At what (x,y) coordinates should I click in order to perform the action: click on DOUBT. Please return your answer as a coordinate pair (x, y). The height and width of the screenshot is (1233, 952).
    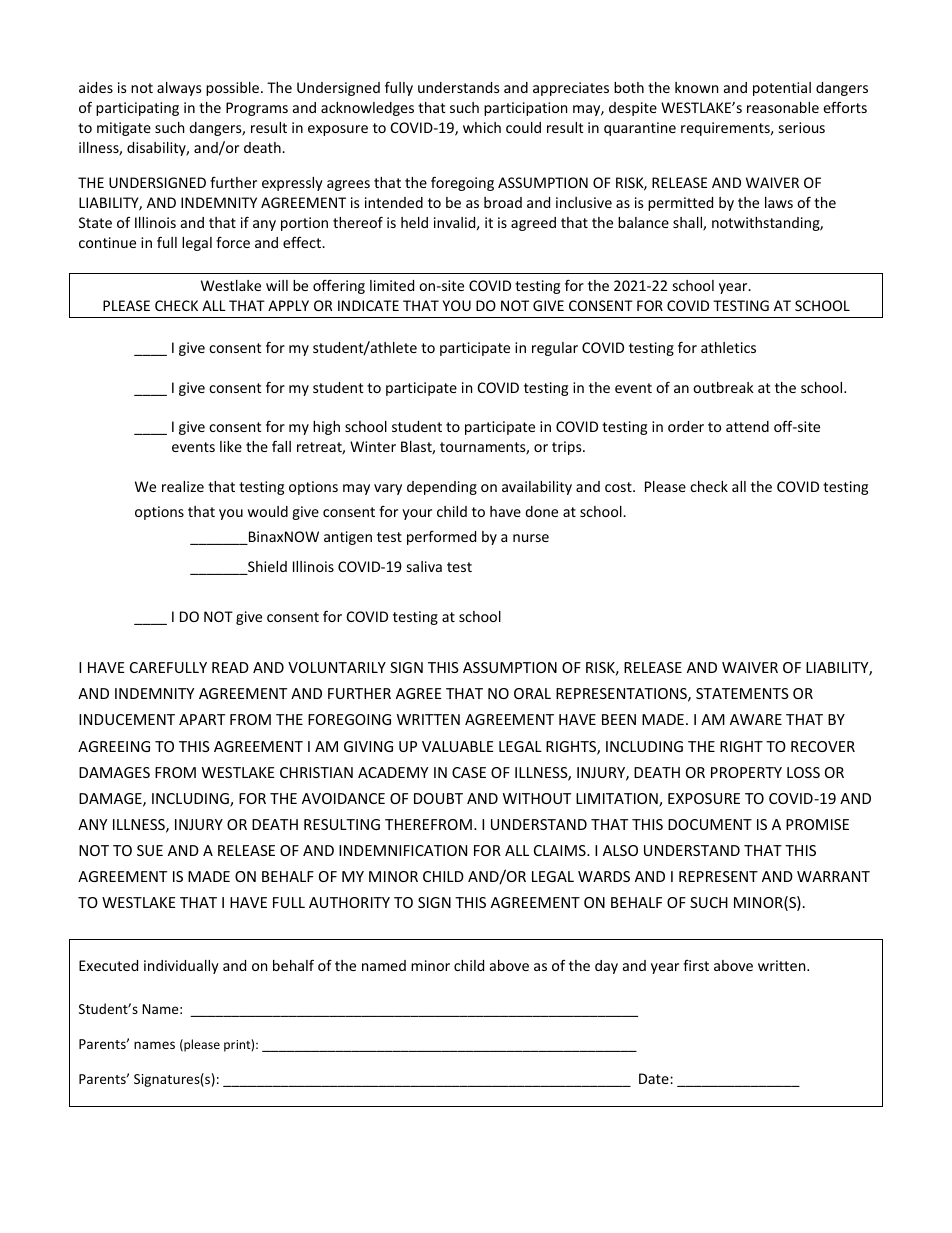
    Looking at the image, I should click on (438, 798).
